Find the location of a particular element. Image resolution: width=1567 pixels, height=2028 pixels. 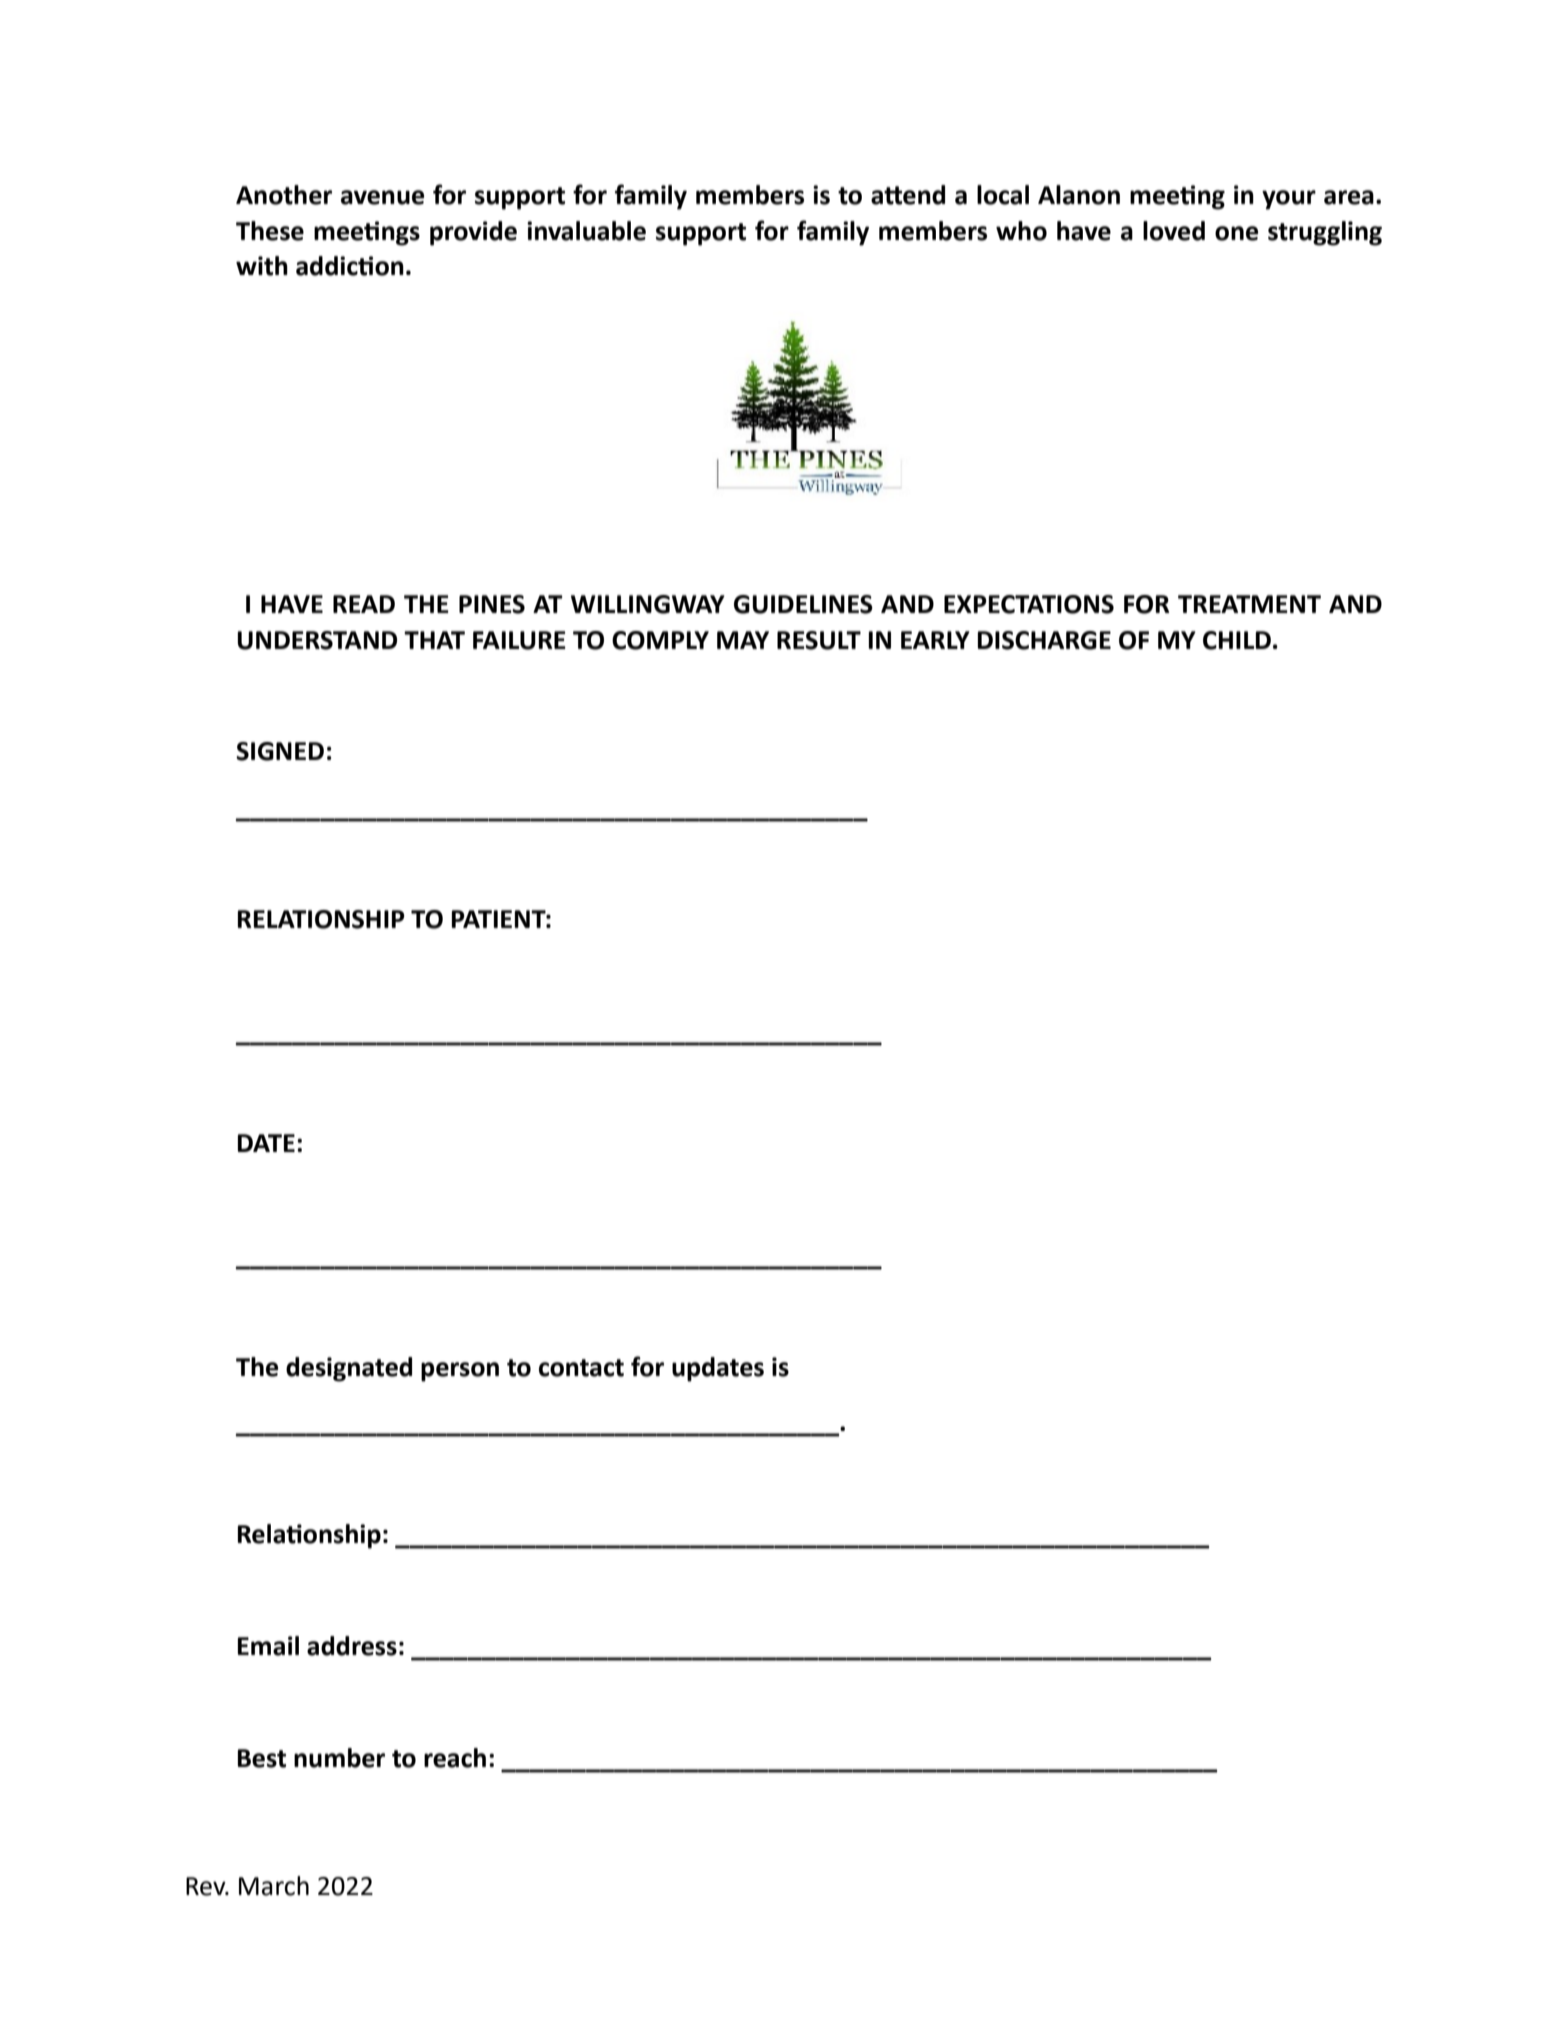

number is located at coordinates (339, 1758).
